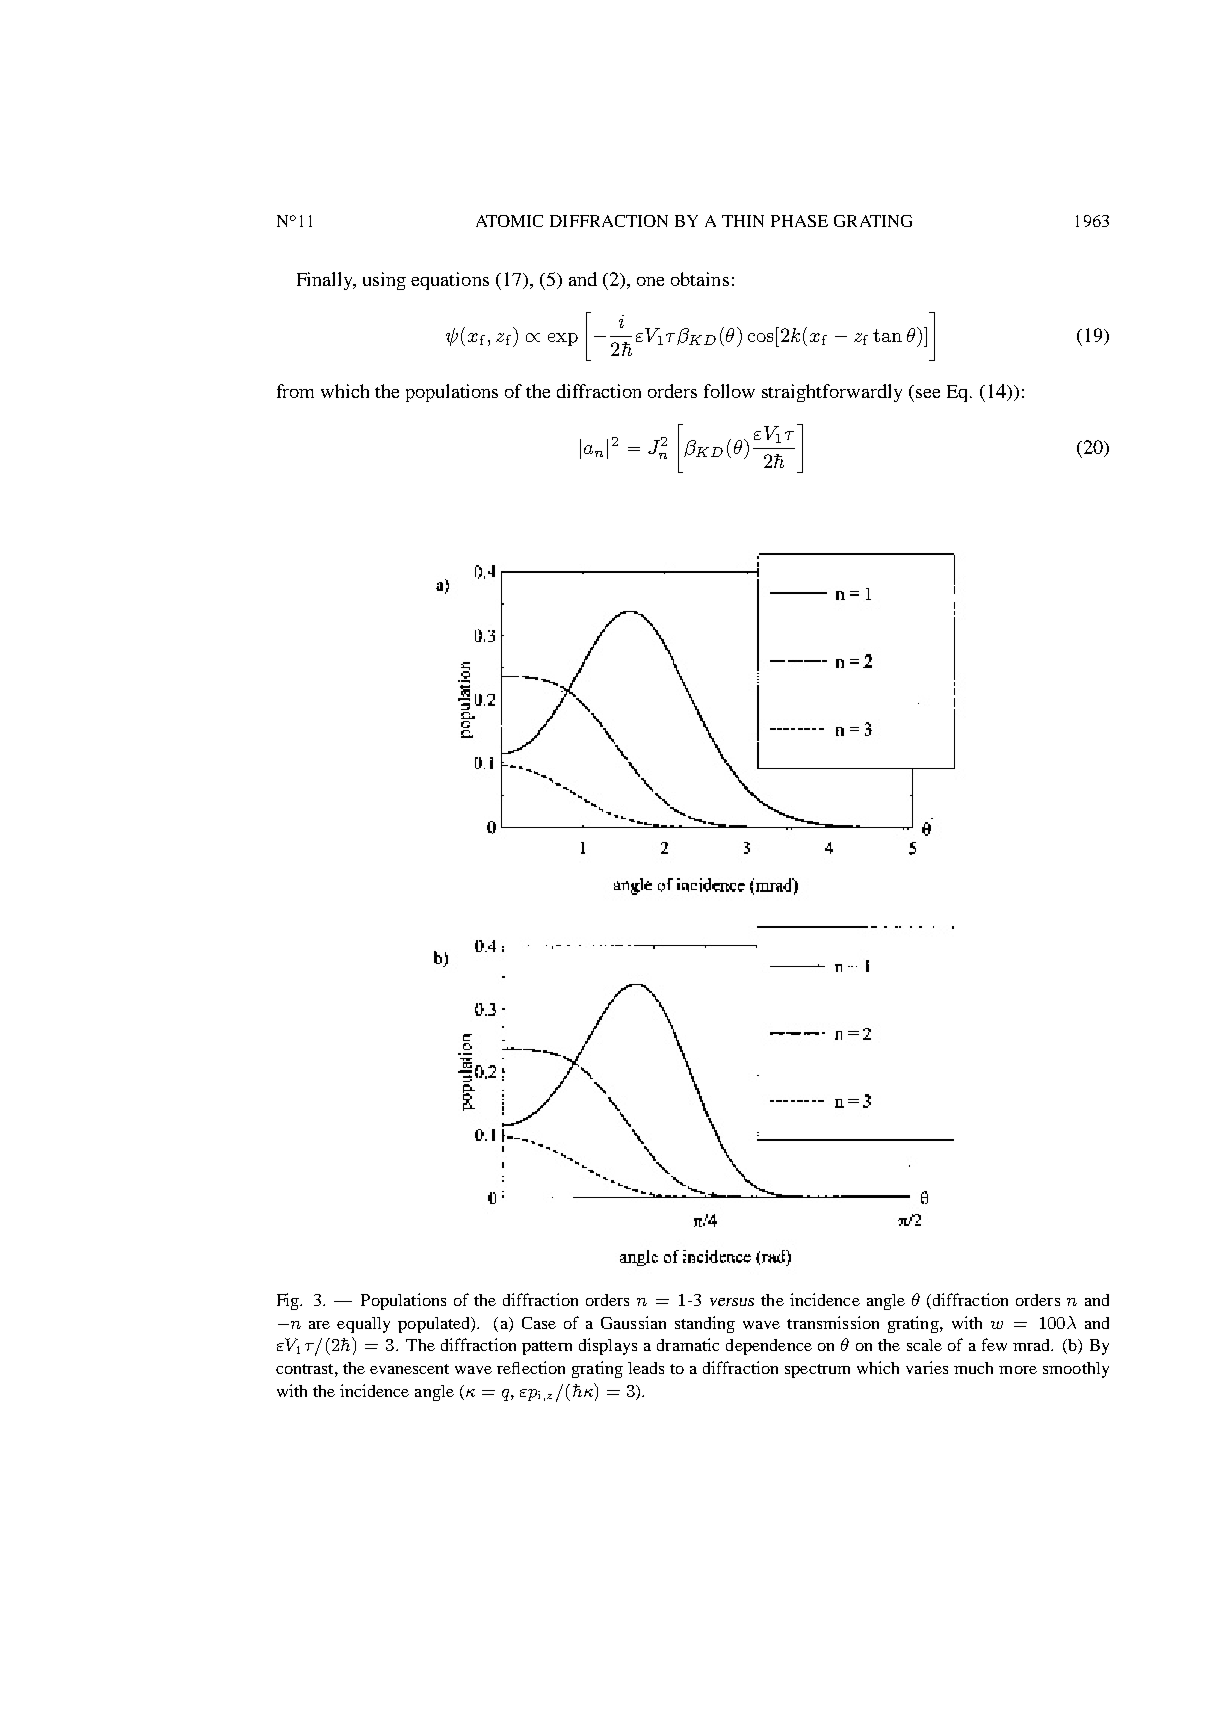 Image resolution: width=1217 pixels, height=1721 pixels. Describe the element at coordinates (363, 1325) in the document. I see `equally` at that location.
